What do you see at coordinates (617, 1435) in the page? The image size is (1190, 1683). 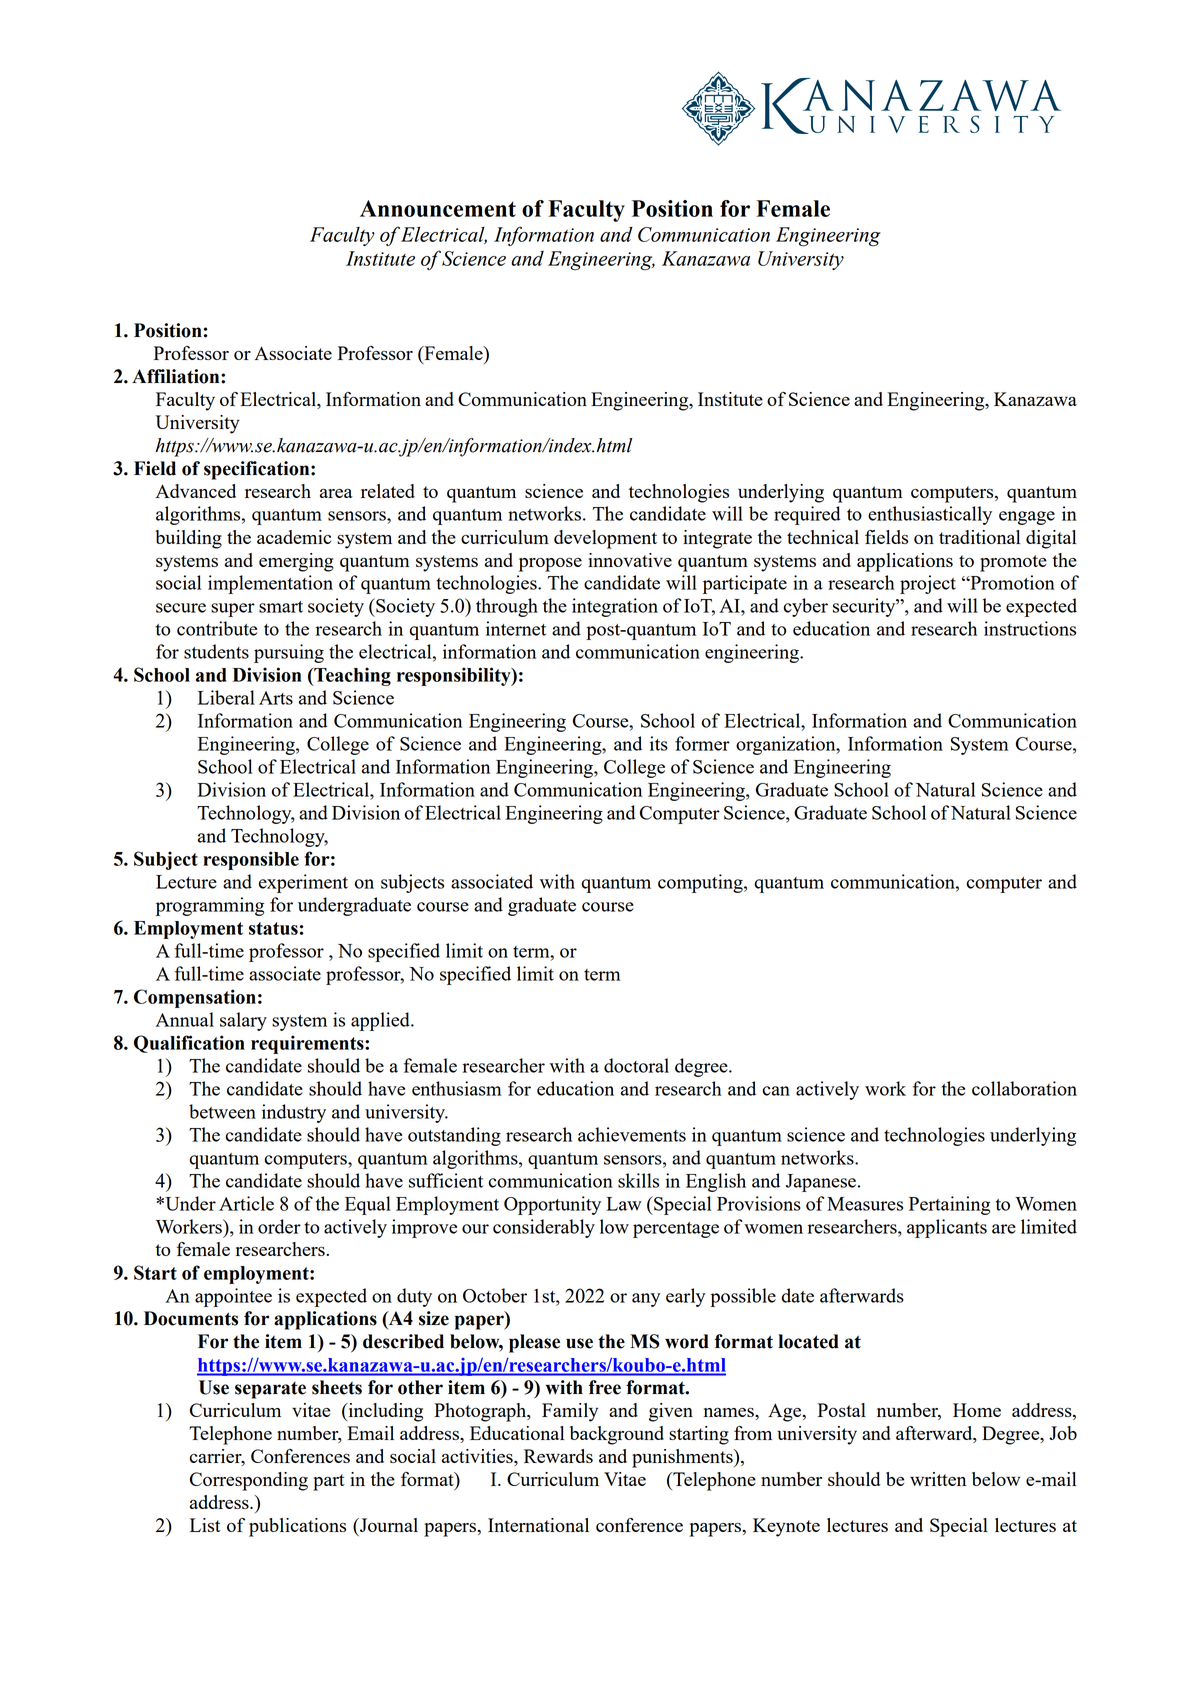 I see `background` at bounding box center [617, 1435].
